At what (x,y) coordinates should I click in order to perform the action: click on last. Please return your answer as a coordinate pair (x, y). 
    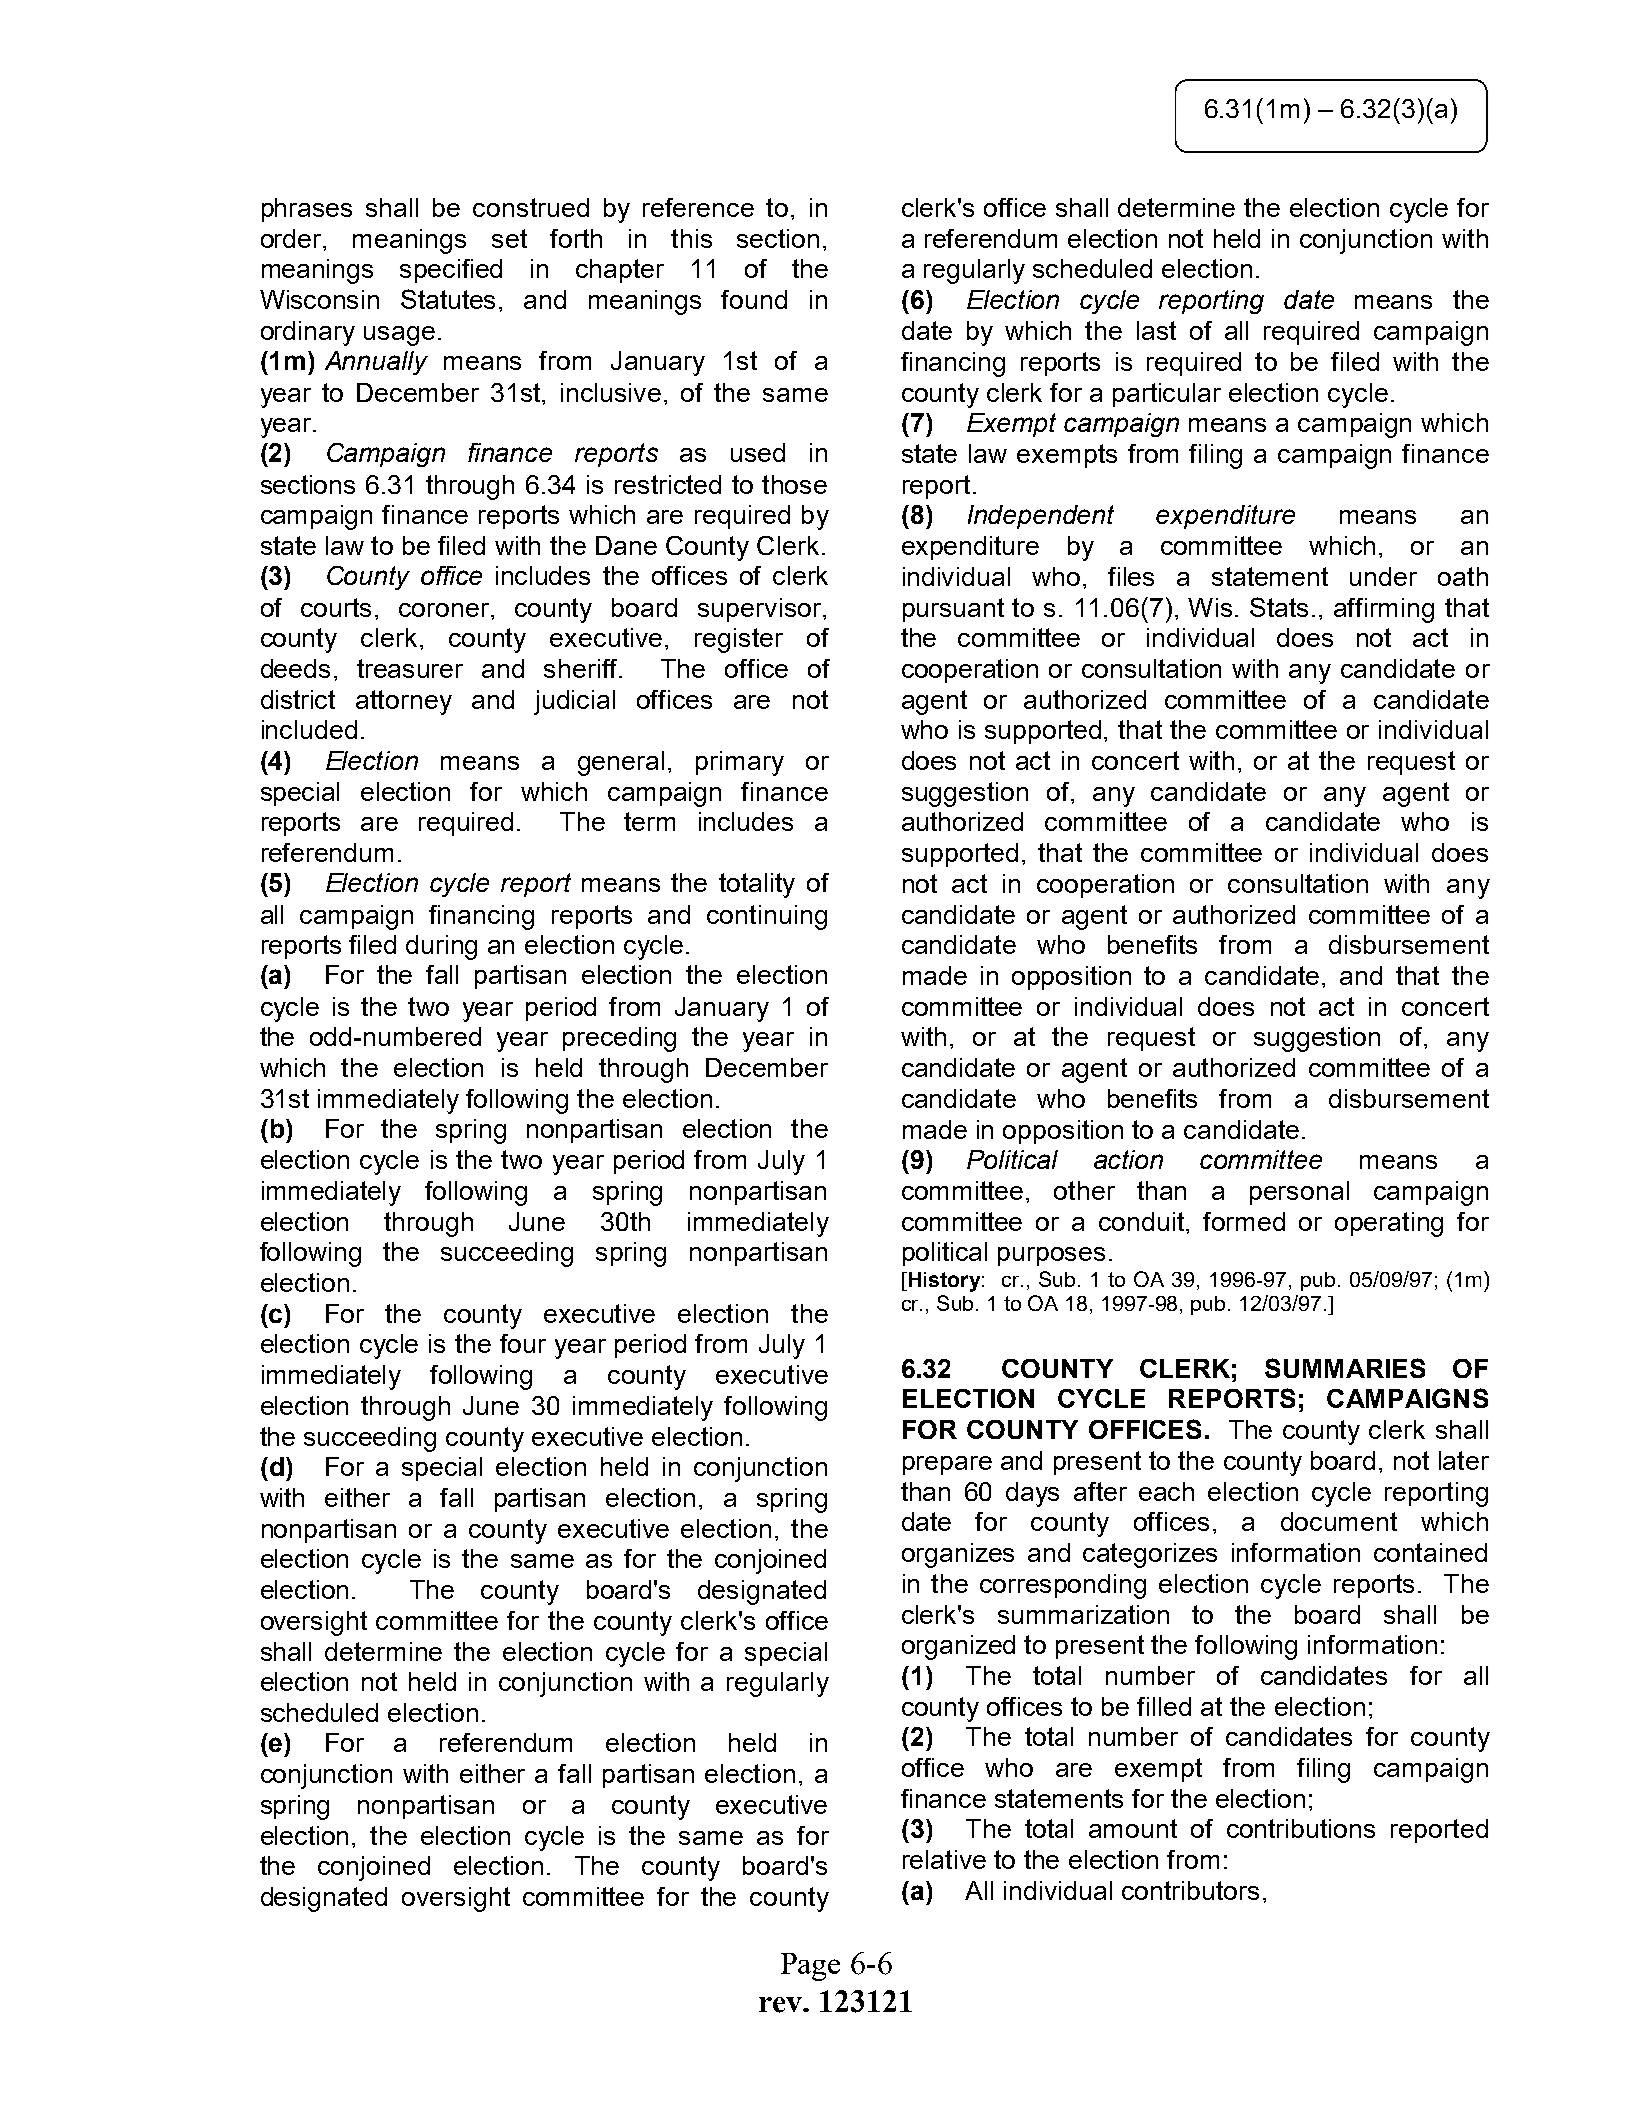
    Looking at the image, I should click on (1156, 330).
